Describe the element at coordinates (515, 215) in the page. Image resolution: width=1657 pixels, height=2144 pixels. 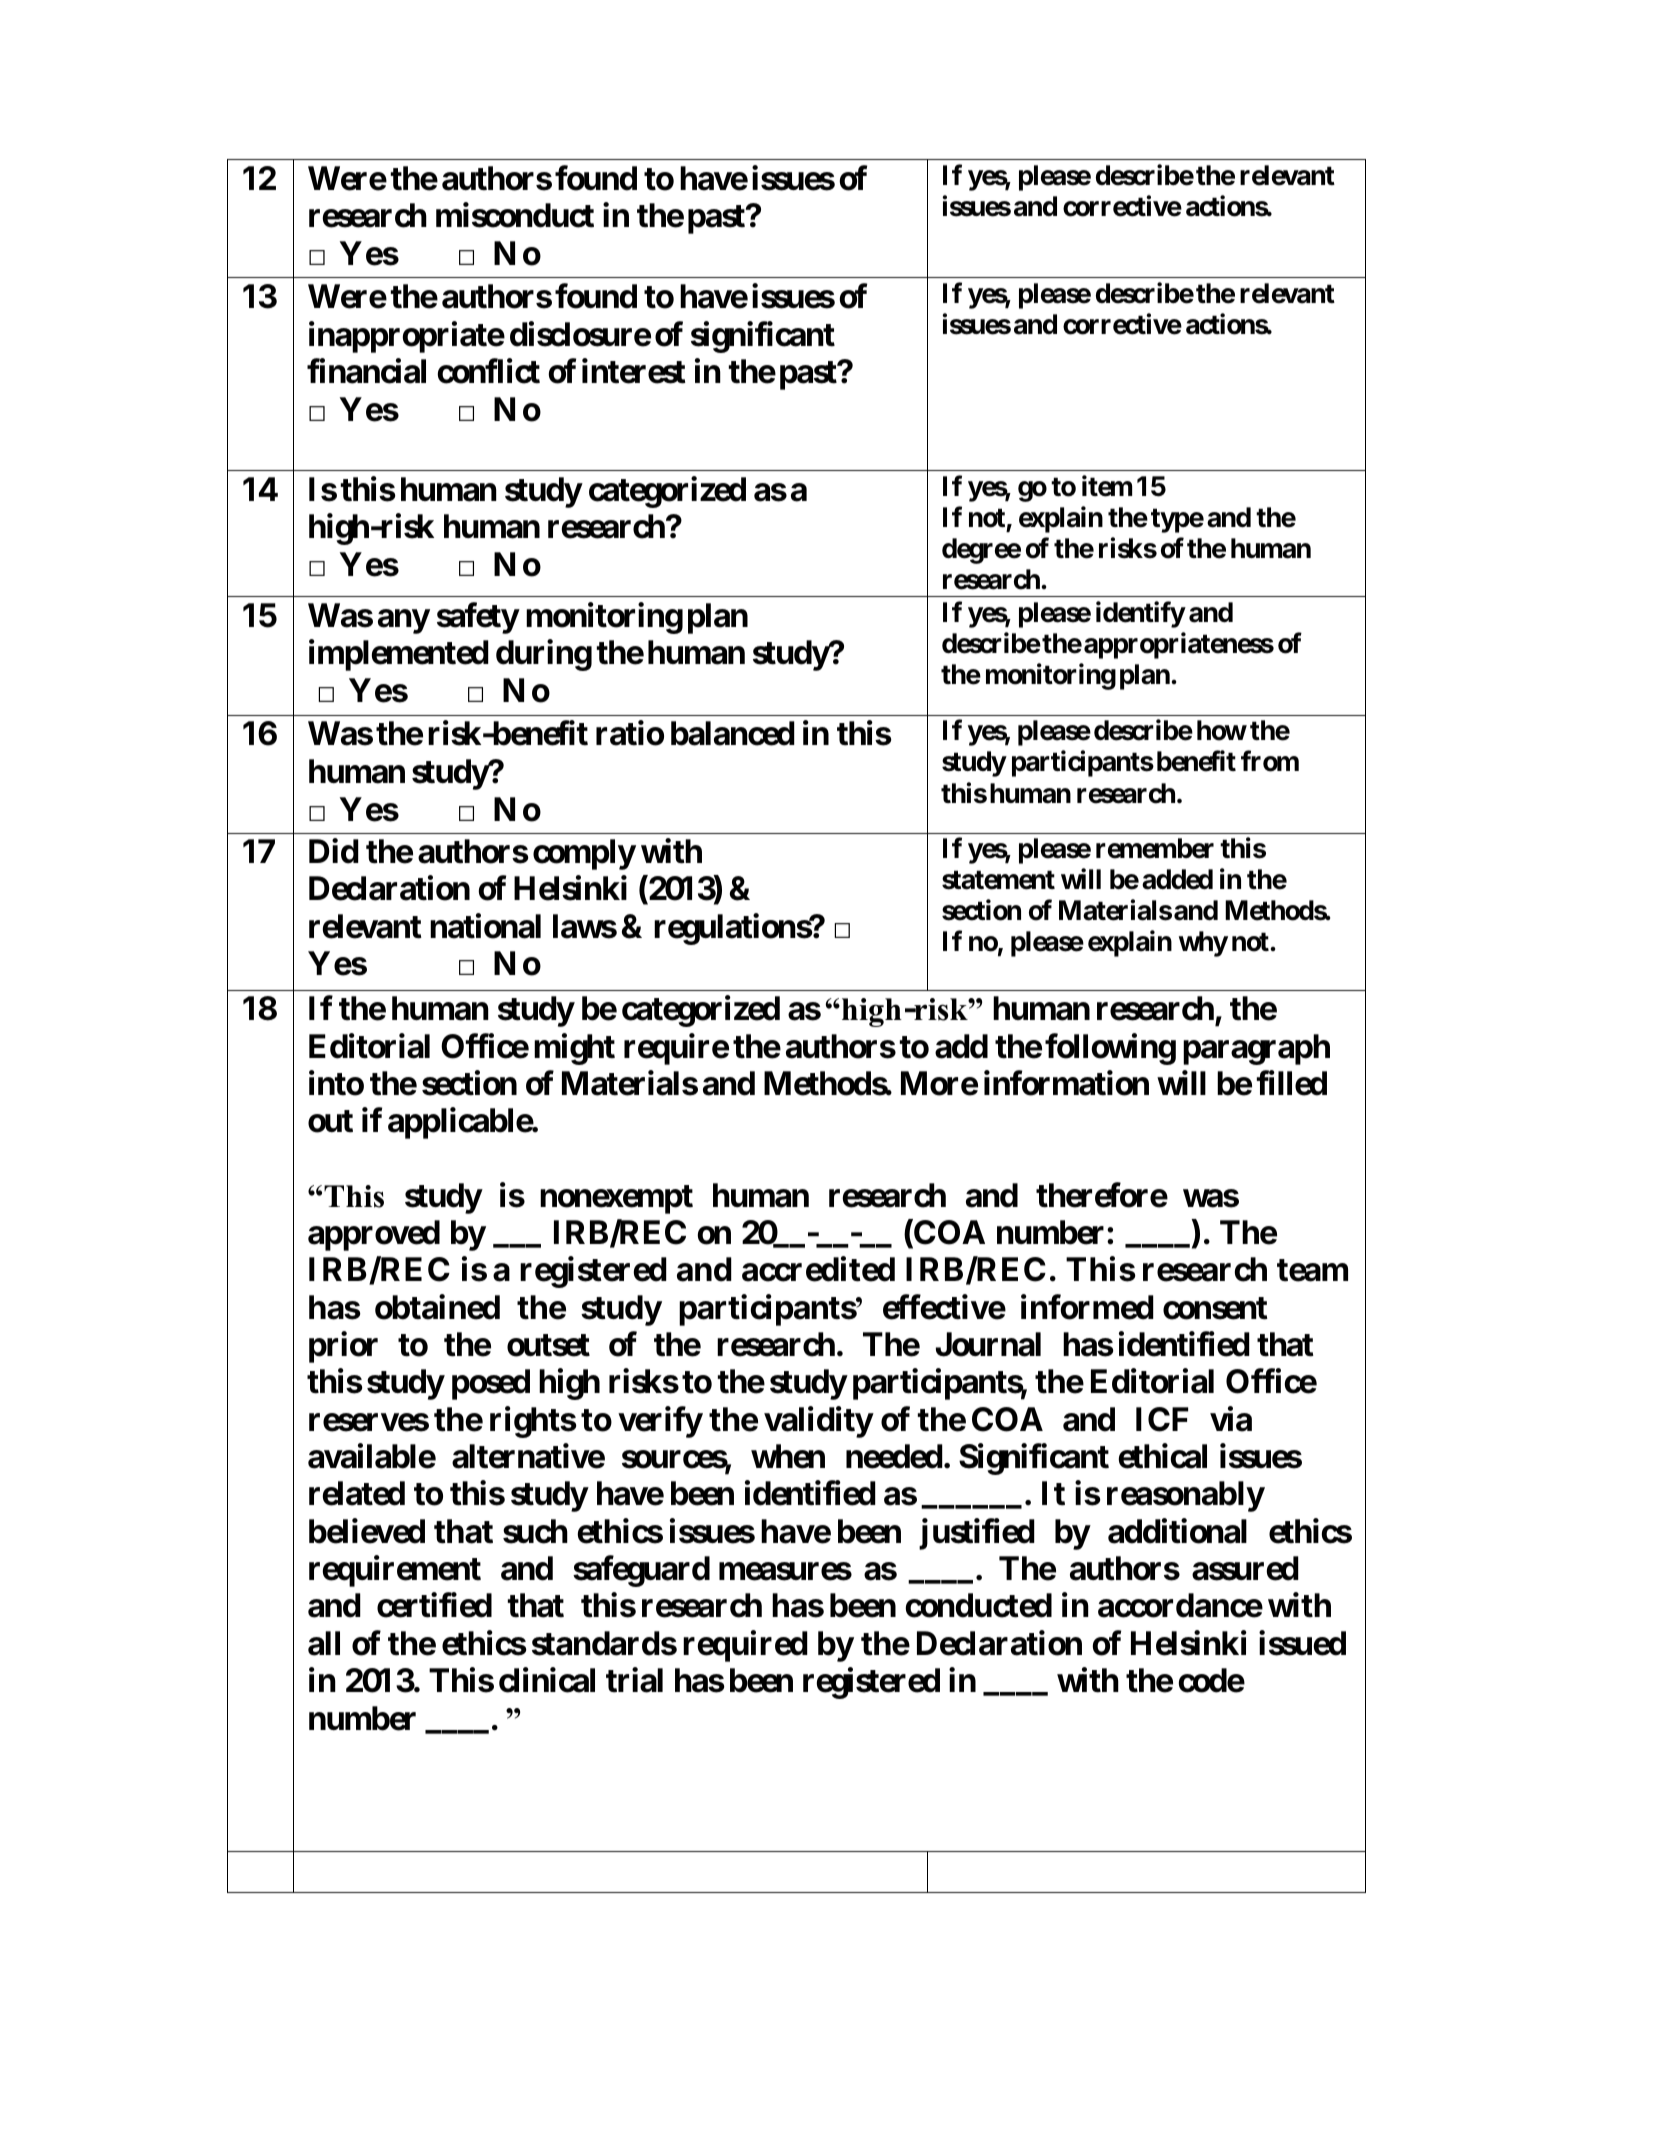
I see `misconduct` at that location.
